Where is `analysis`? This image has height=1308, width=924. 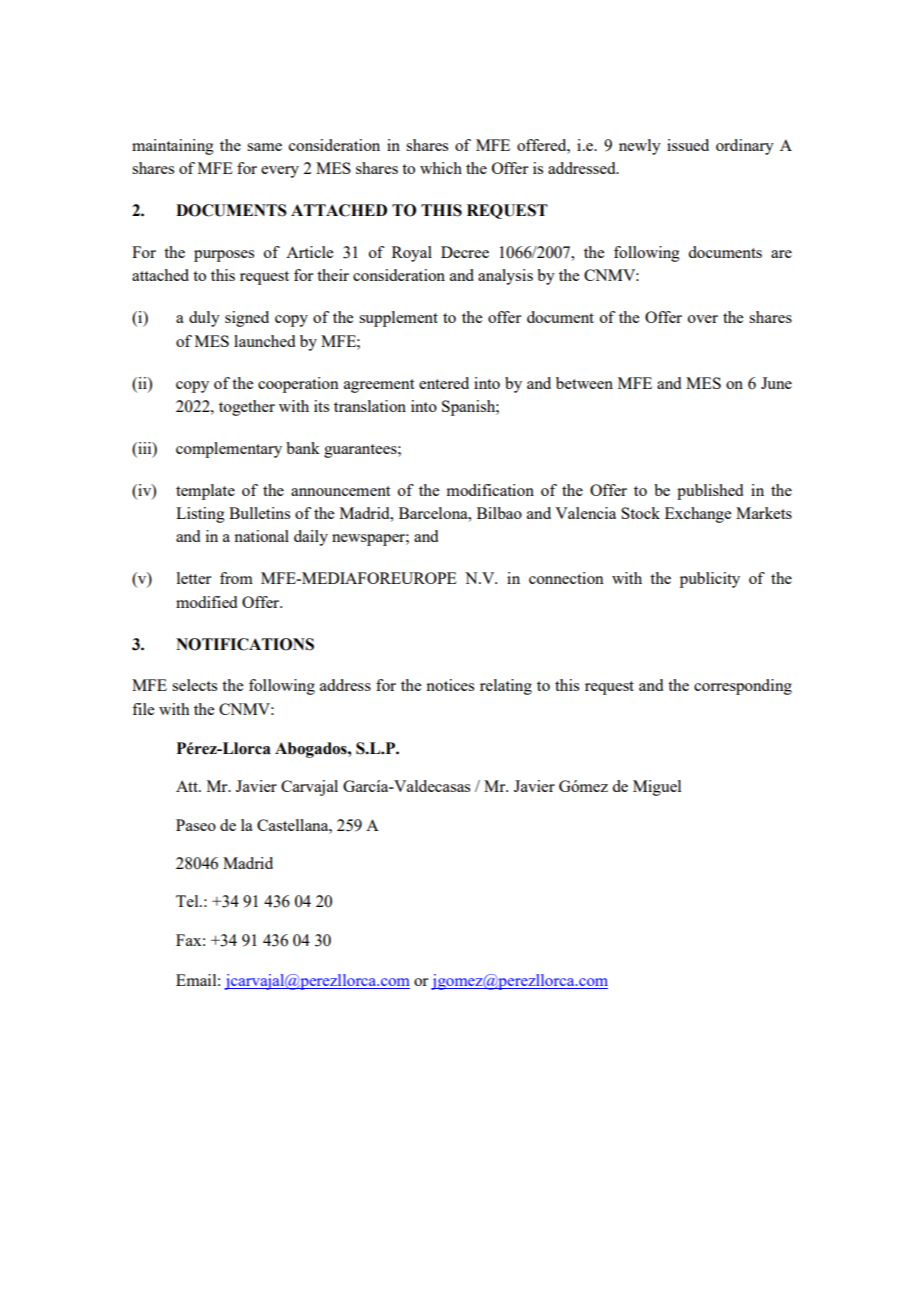 analysis is located at coordinates (505, 277).
